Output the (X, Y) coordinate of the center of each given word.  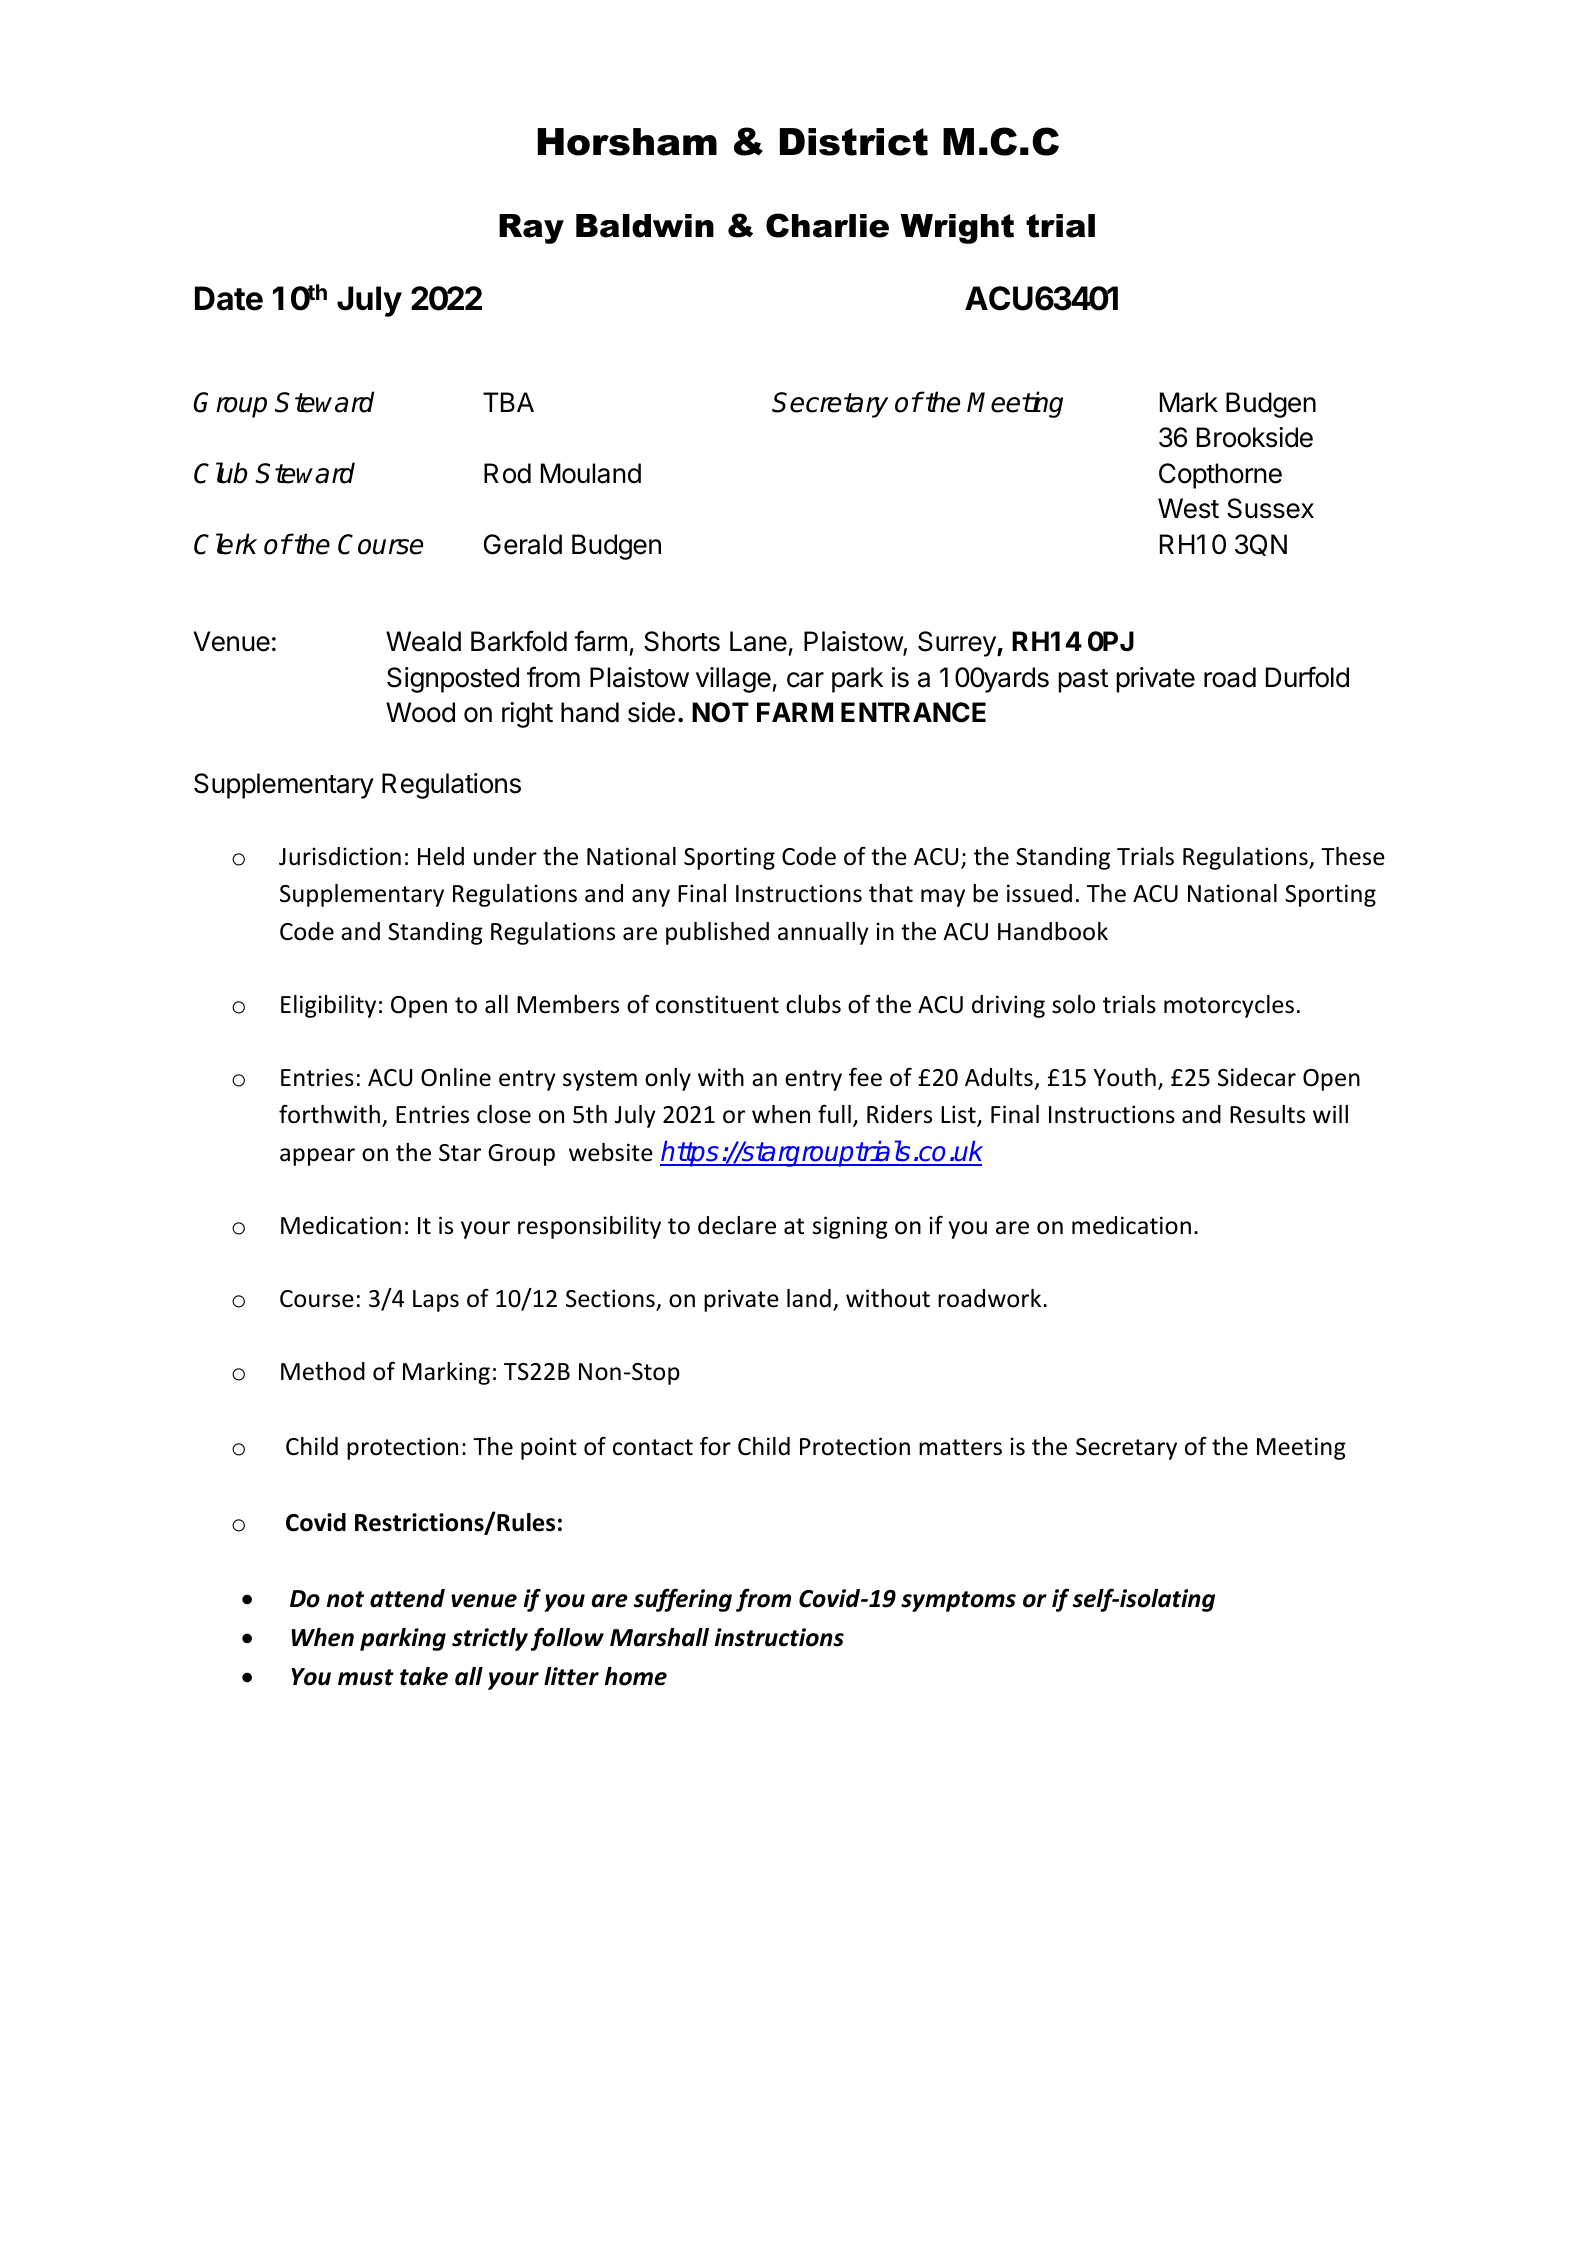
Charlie (827, 225)
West (1188, 508)
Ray (531, 229)
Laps (436, 1301)
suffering (683, 1600)
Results (1267, 1114)
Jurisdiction (340, 856)
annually (823, 933)
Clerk (225, 544)
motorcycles (1229, 1006)
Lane (758, 641)
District (854, 142)
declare (737, 1225)
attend (407, 1598)
